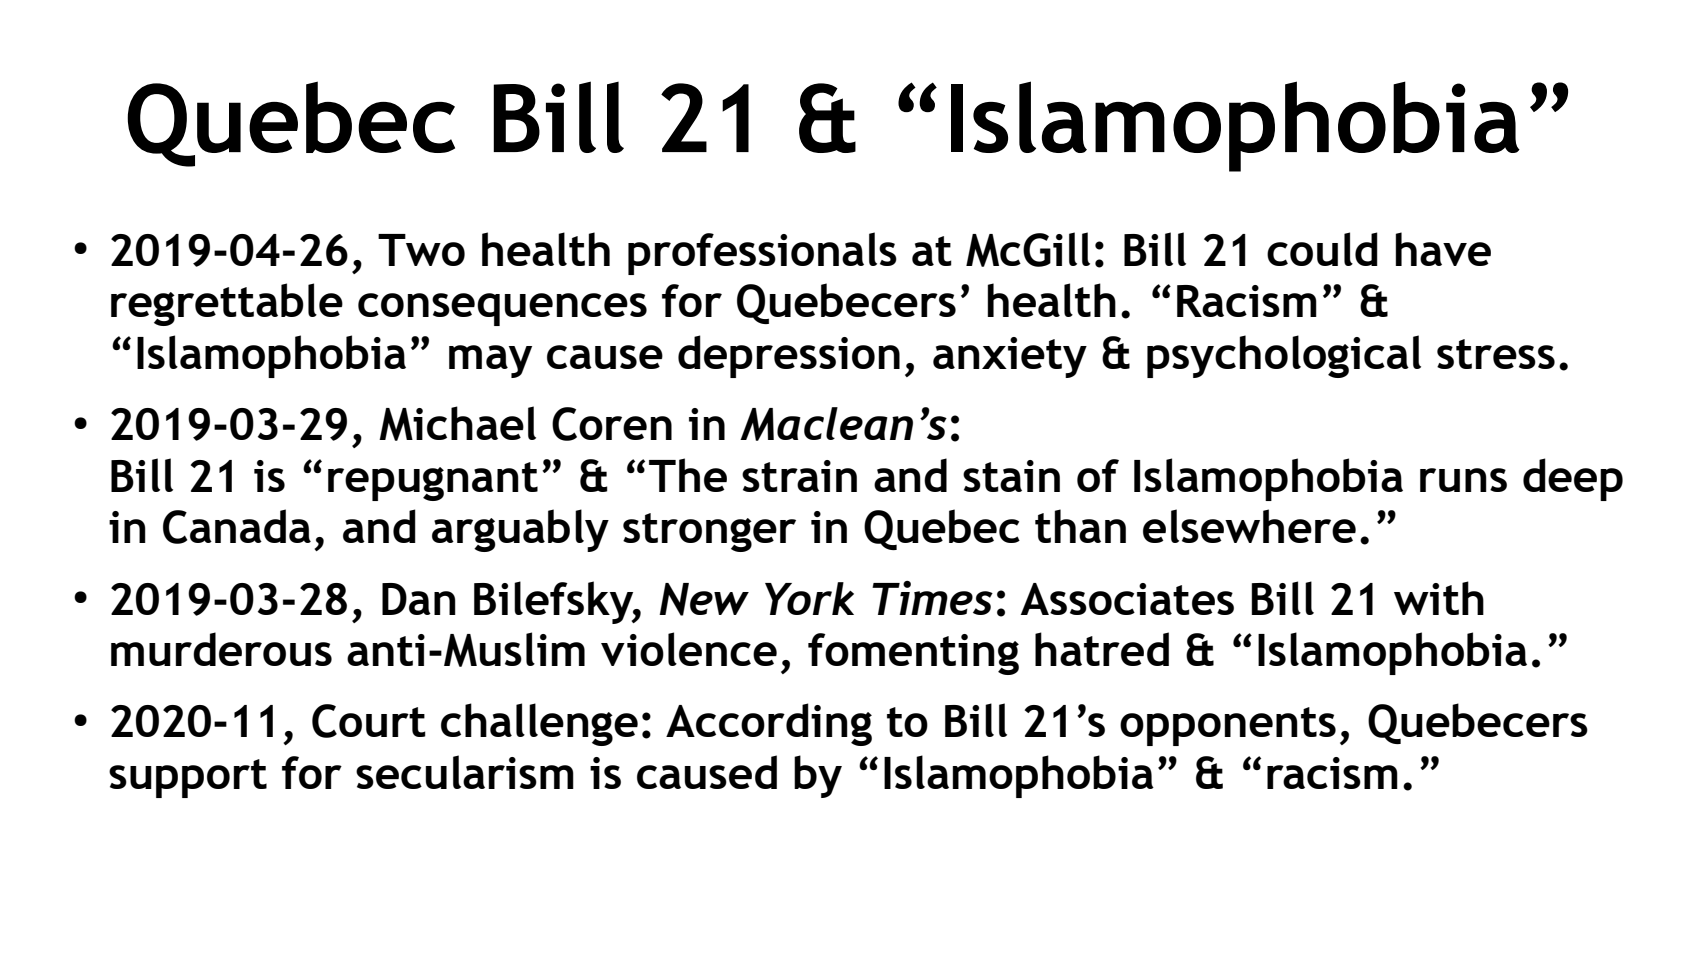 The width and height of the screenshot is (1704, 958). Describe the element at coordinates (1249, 526) in the screenshot. I see `elsewhere` at that location.
